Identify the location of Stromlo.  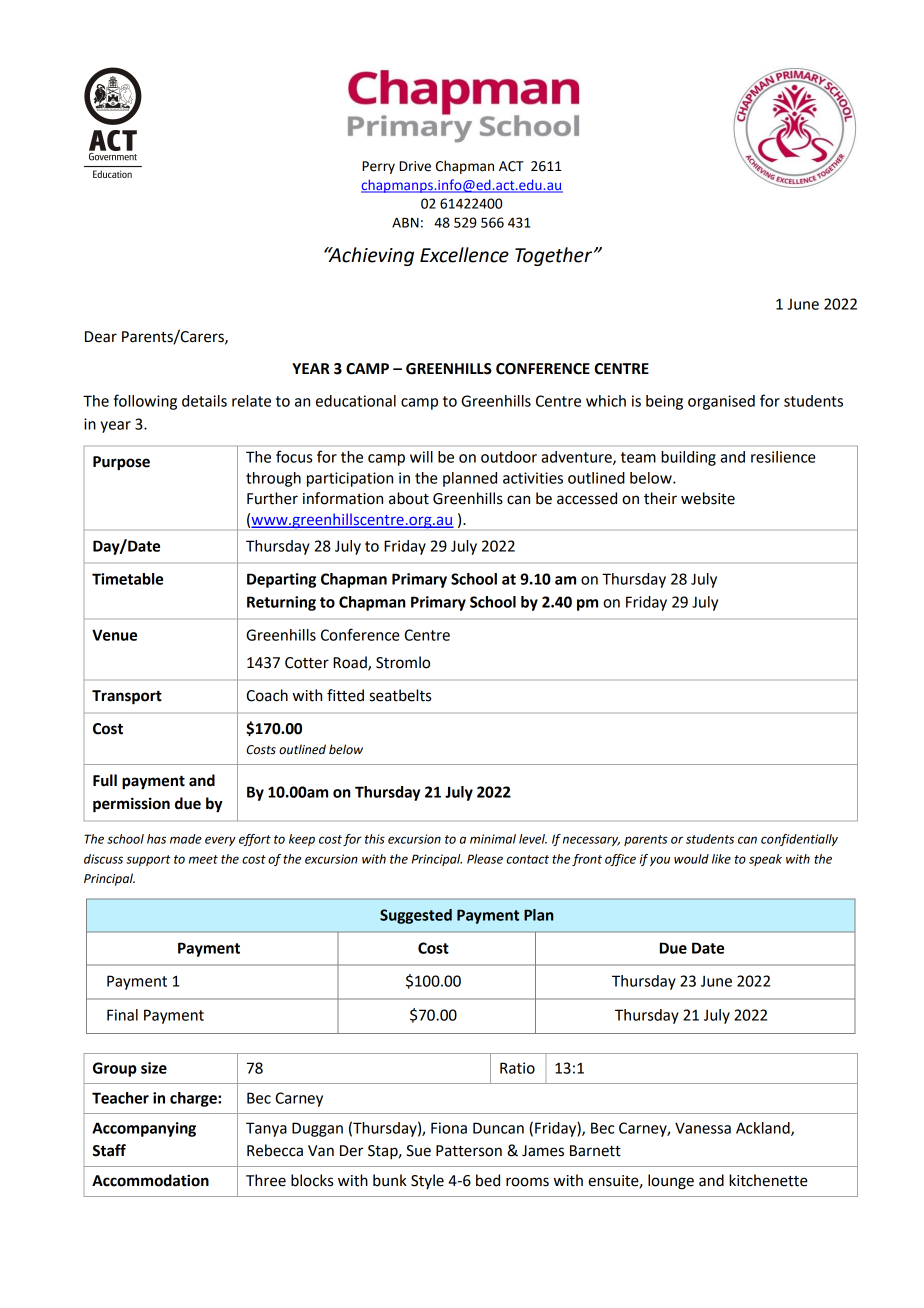
(403, 662).
